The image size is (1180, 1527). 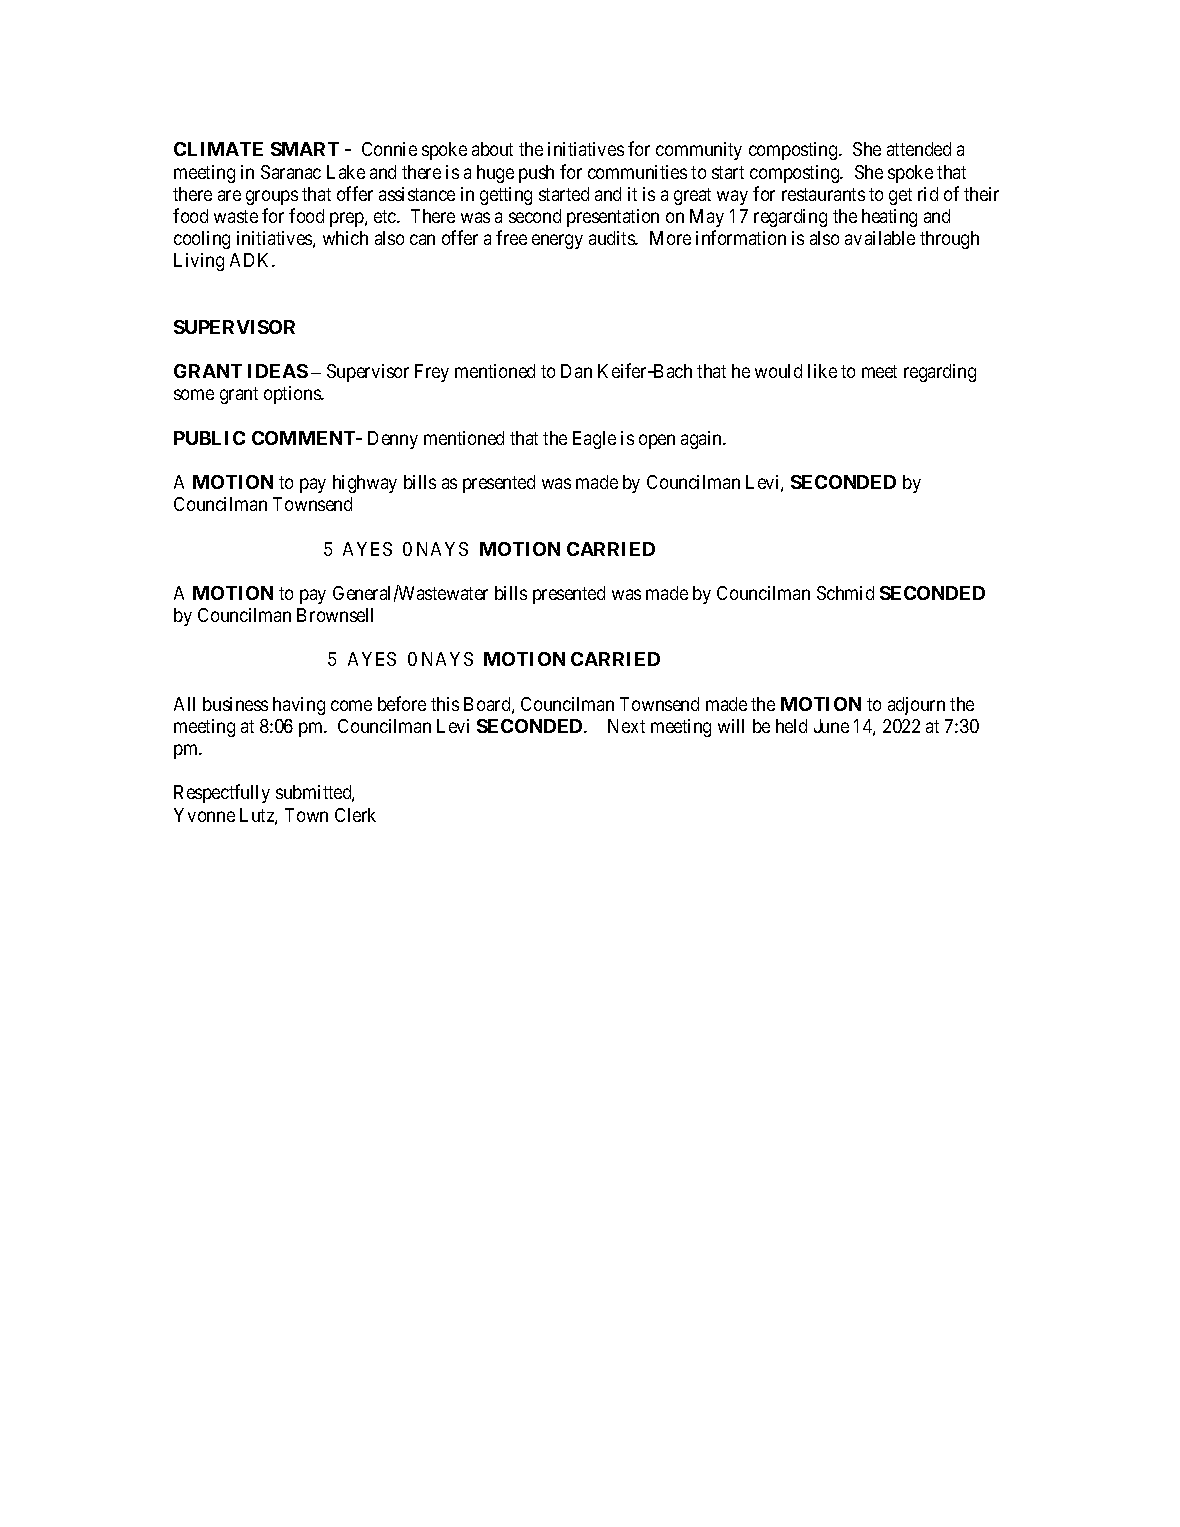 I want to click on like, so click(x=822, y=371).
